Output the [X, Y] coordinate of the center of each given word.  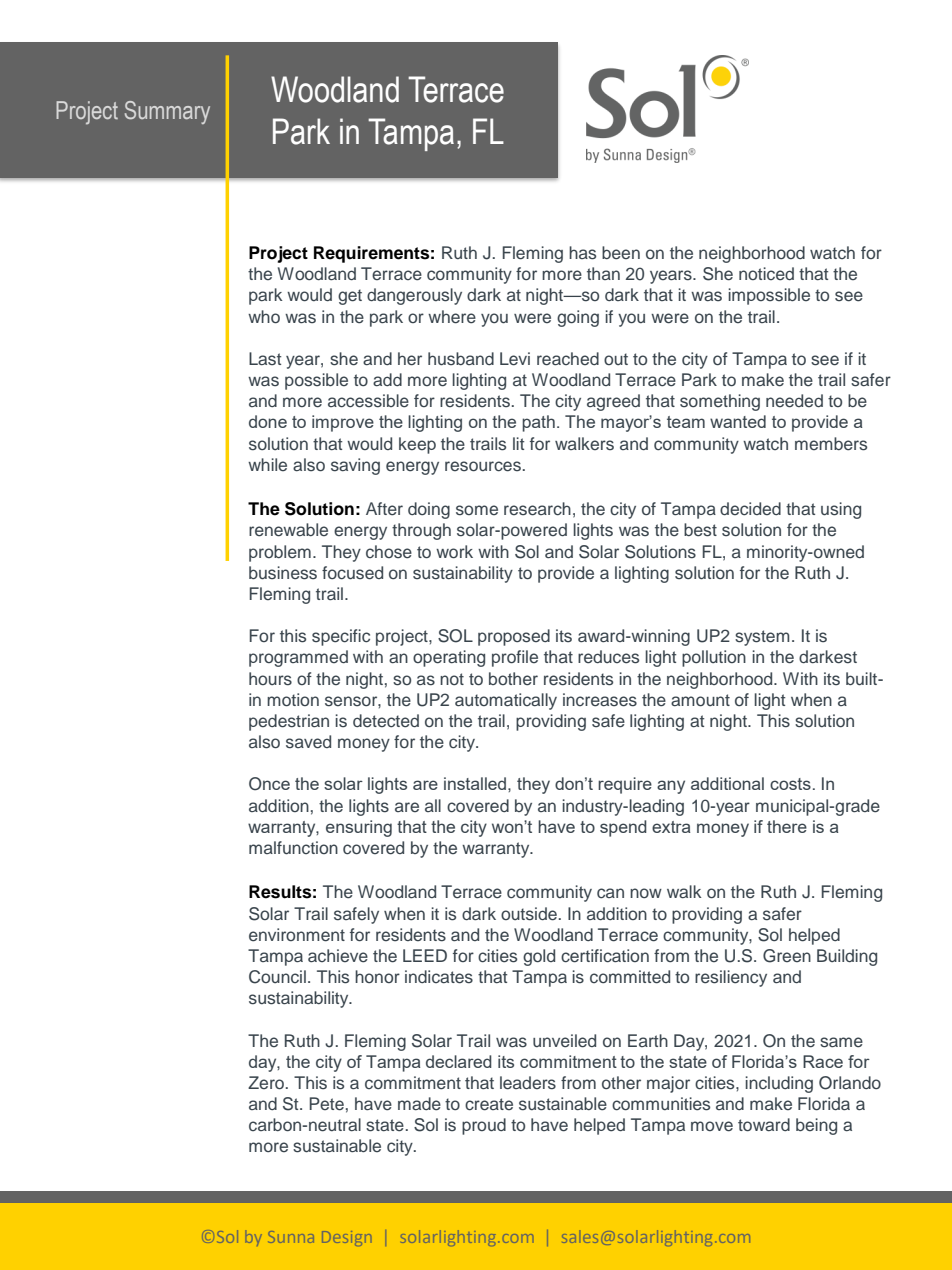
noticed [766, 274]
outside [529, 914]
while [267, 464]
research [537, 509]
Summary [167, 112]
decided [750, 509]
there [787, 826]
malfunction [293, 848]
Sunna [291, 1237]
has [582, 253]
